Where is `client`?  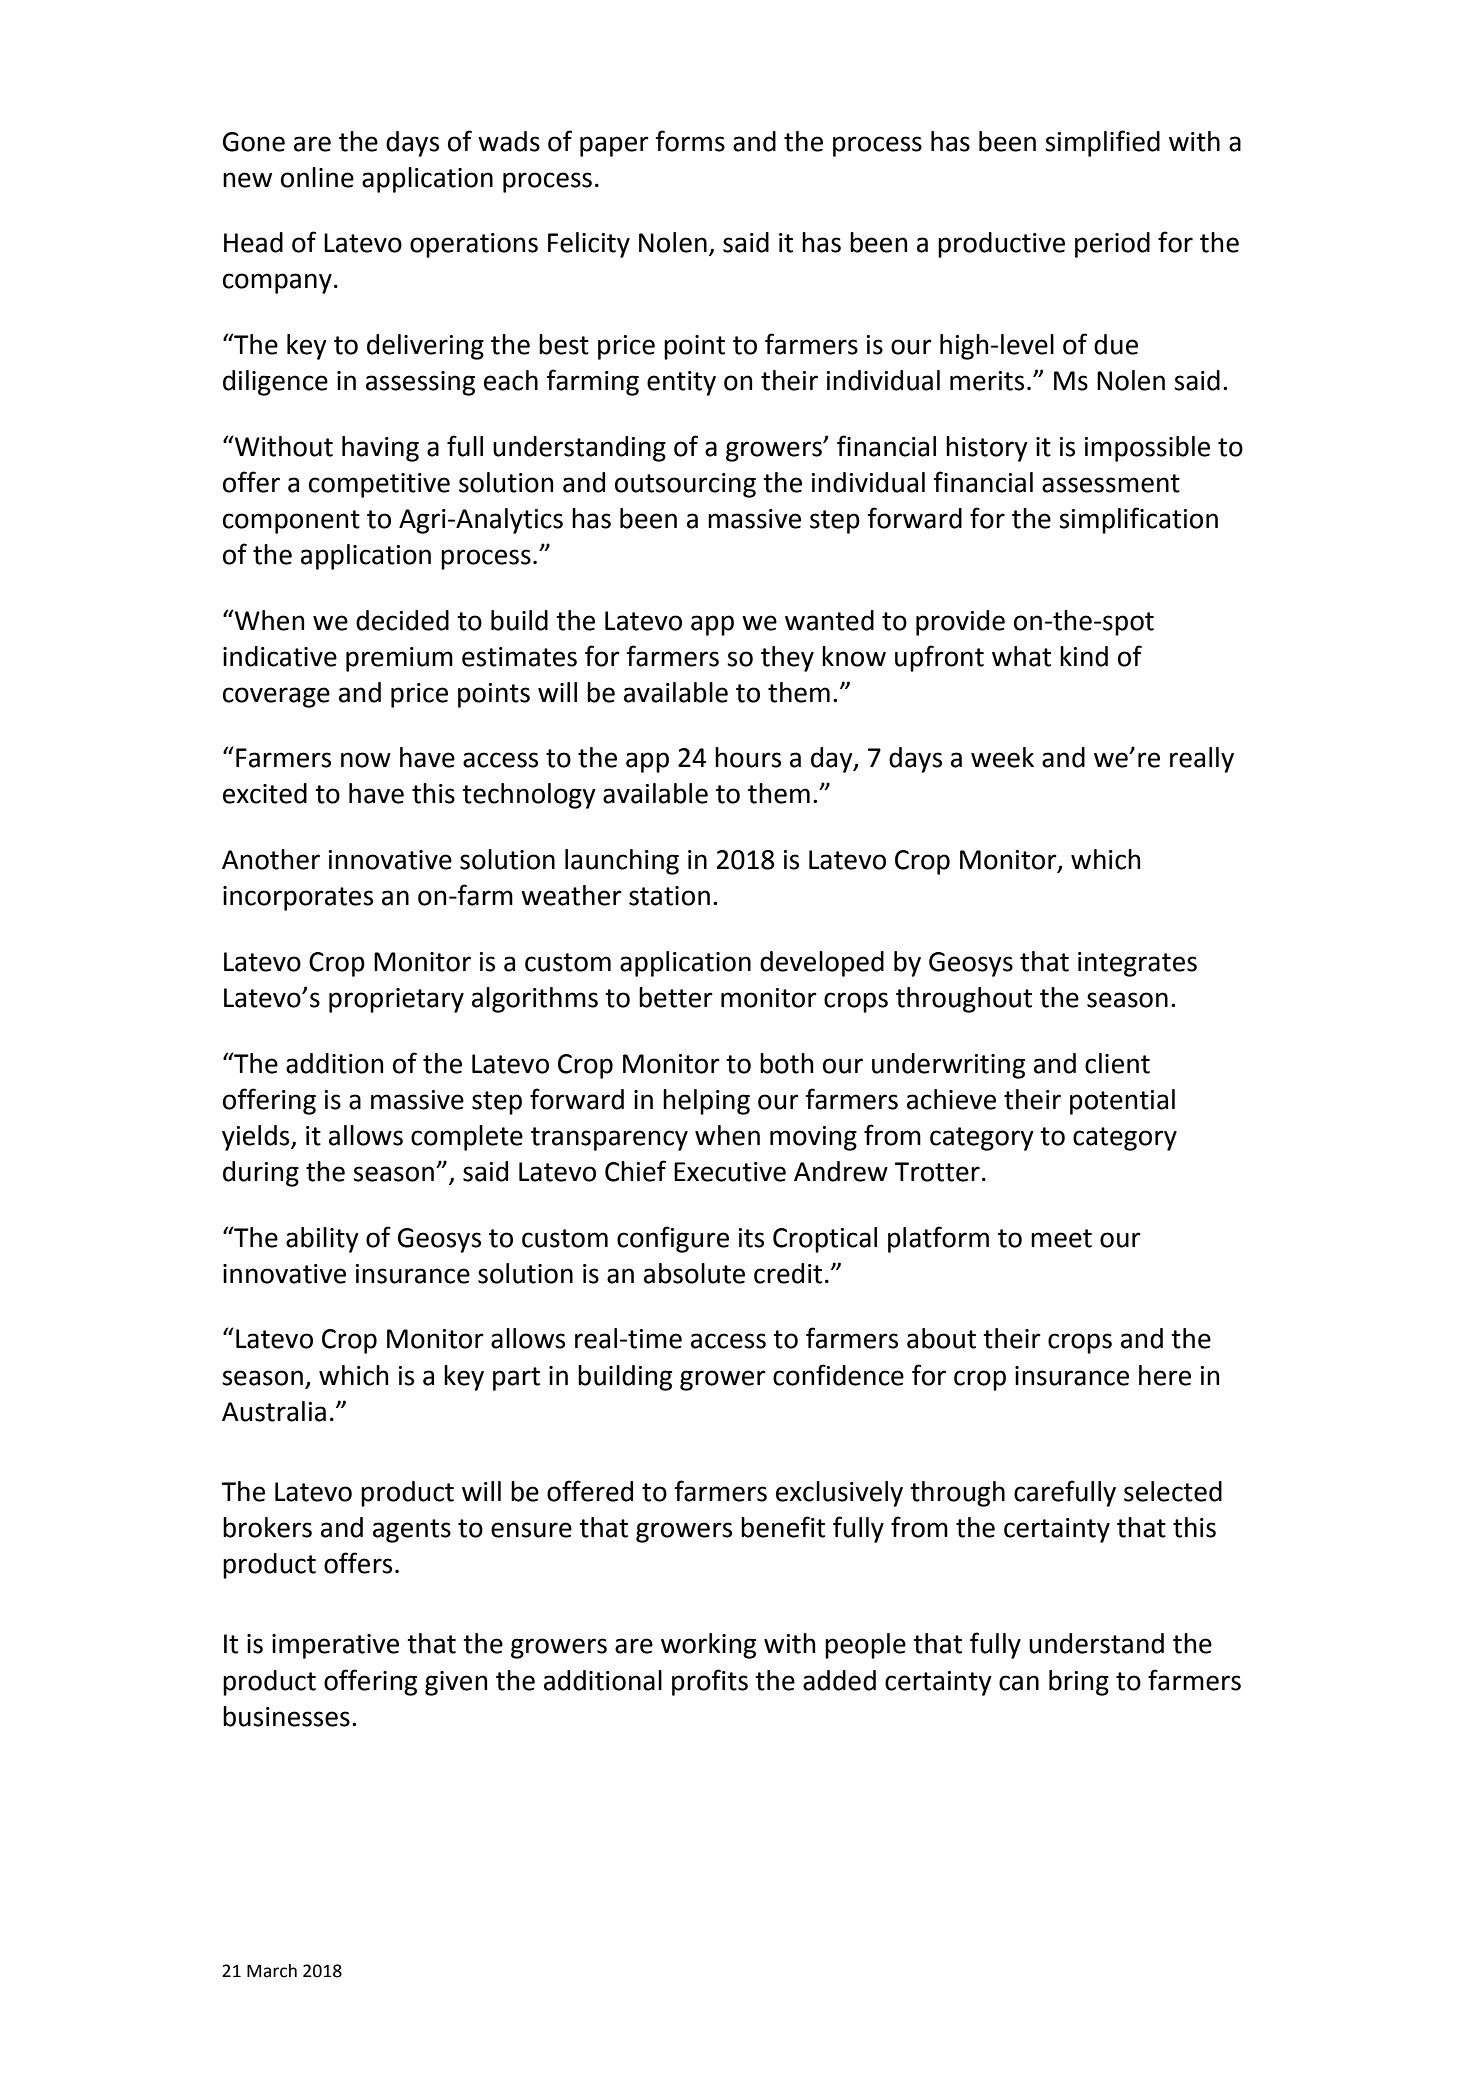
client is located at coordinates (1117, 1063).
